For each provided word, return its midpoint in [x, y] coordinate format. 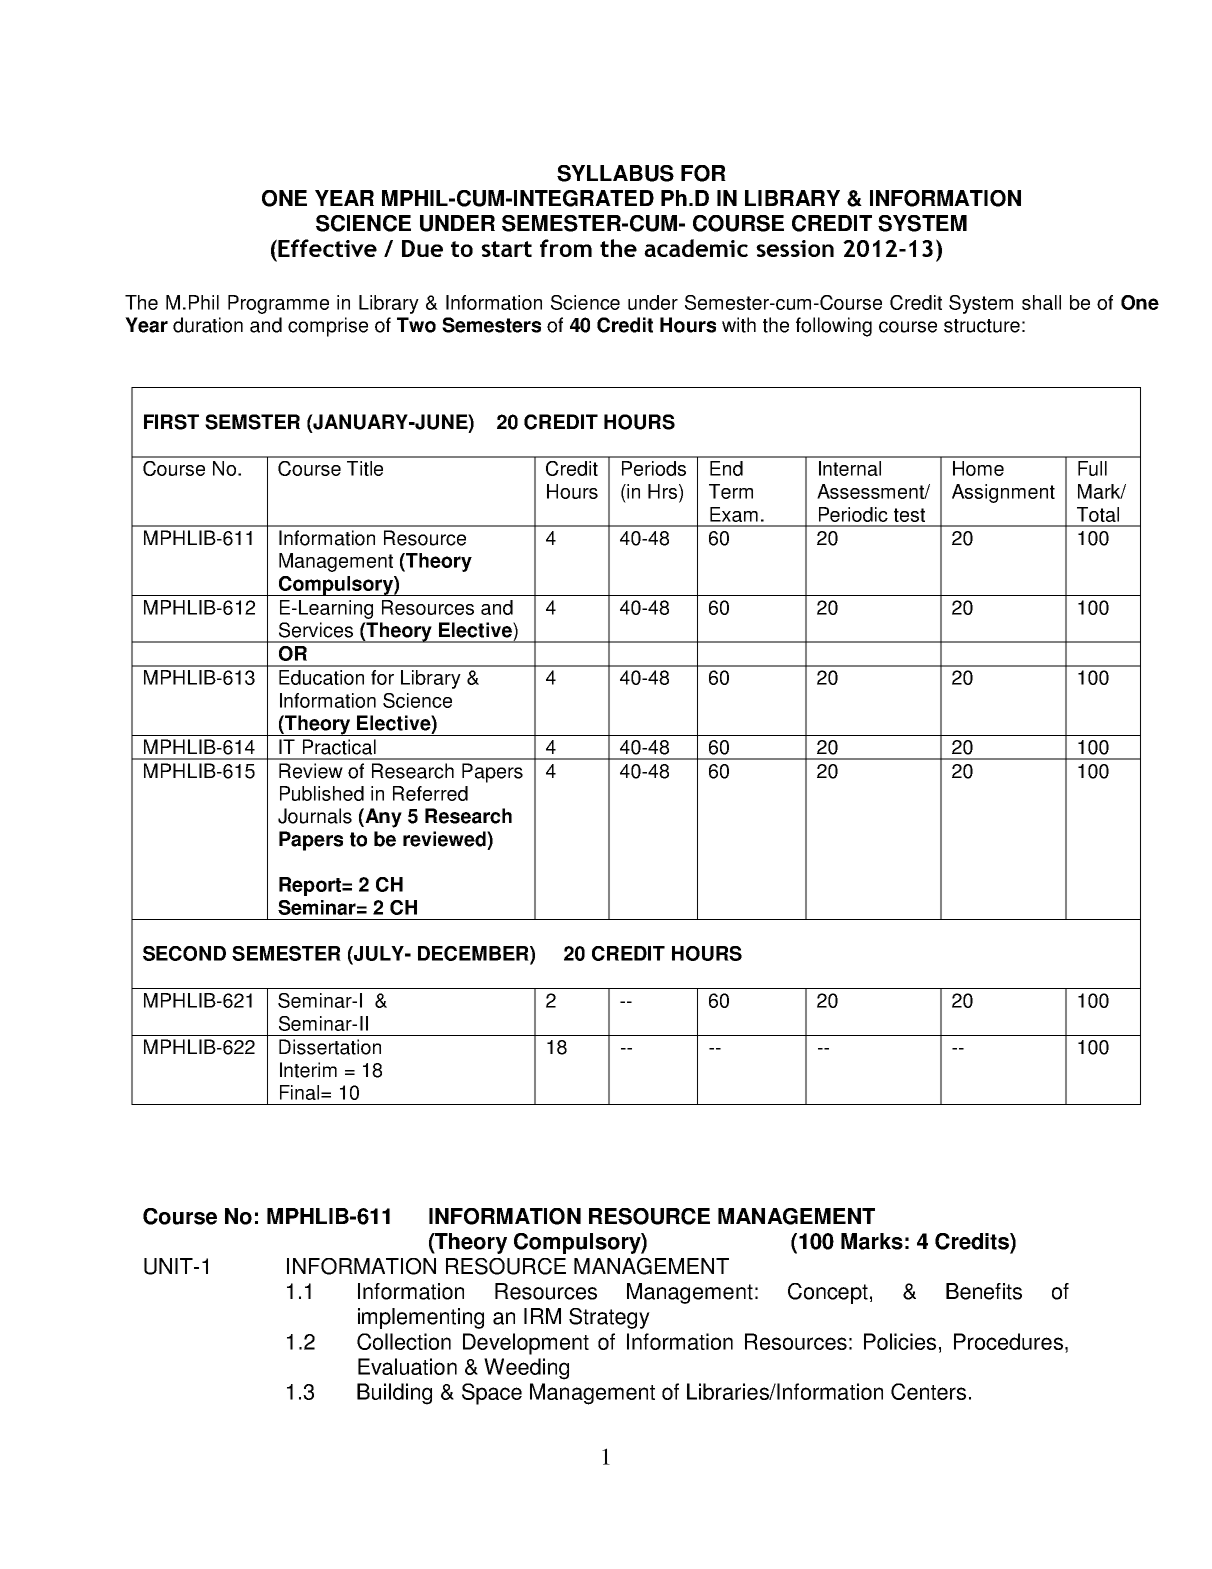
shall [1041, 302]
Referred [430, 793]
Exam [734, 514]
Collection [404, 1341]
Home [978, 468]
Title [365, 468]
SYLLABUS [615, 173]
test [909, 515]
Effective [327, 248]
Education [321, 677]
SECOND [184, 953]
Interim [308, 1070]
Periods [654, 468]
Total [1098, 514]
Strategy [609, 1318]
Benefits [984, 1291]
